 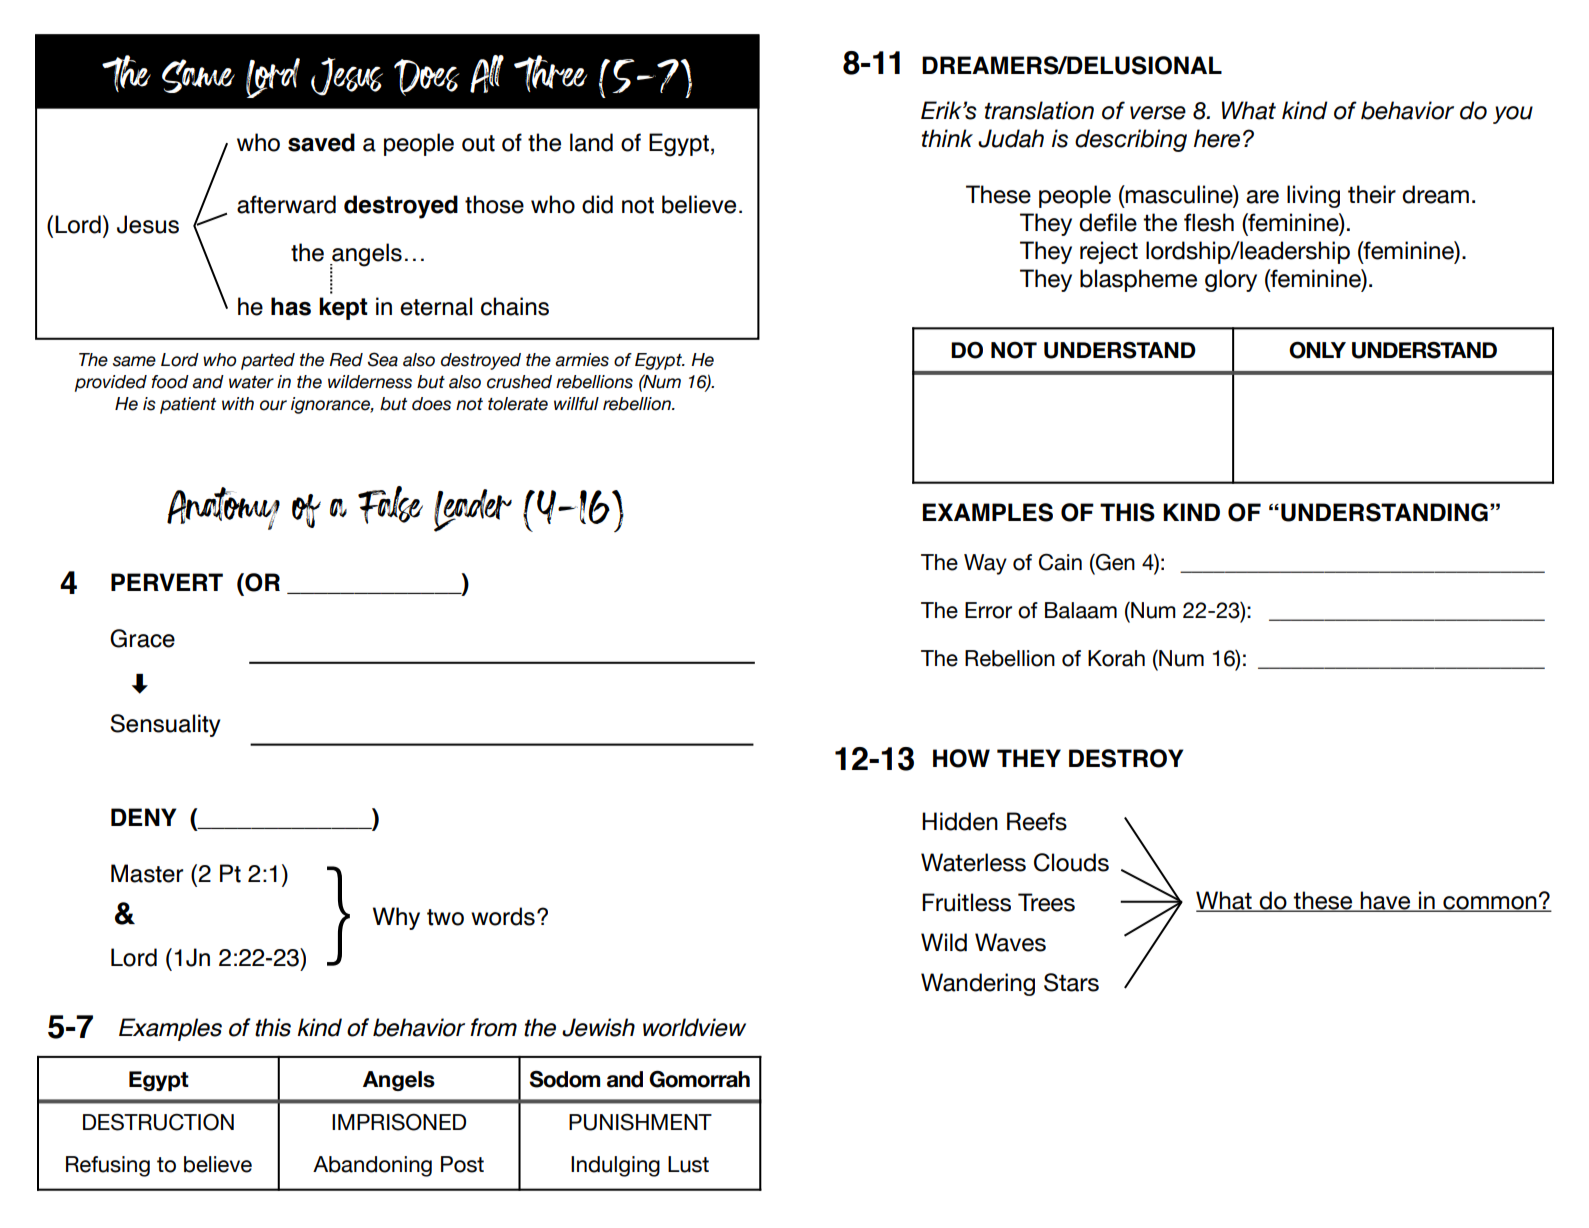 What do you see at coordinates (1071, 982) in the page?
I see `Stars` at bounding box center [1071, 982].
